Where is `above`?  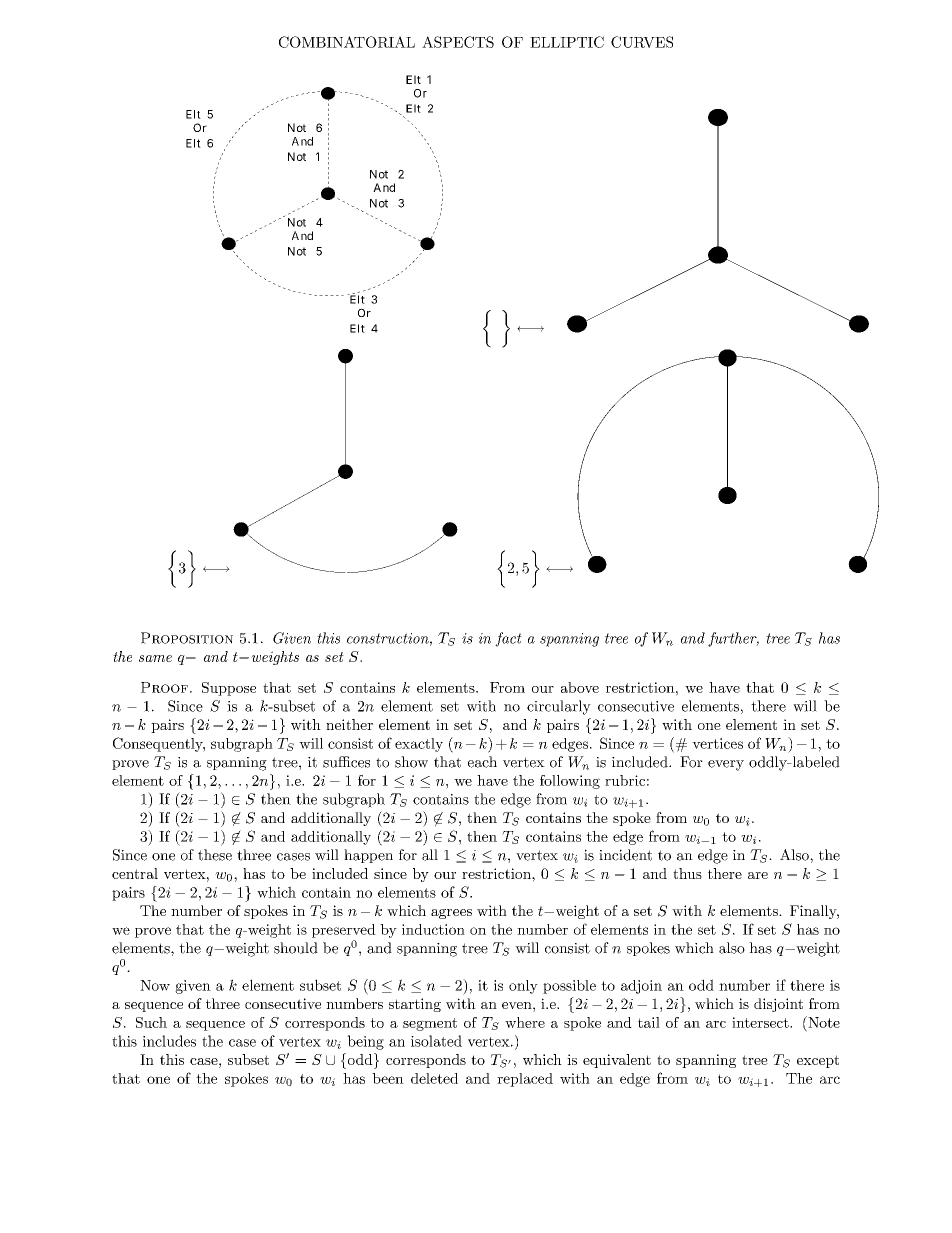 above is located at coordinates (580, 687).
